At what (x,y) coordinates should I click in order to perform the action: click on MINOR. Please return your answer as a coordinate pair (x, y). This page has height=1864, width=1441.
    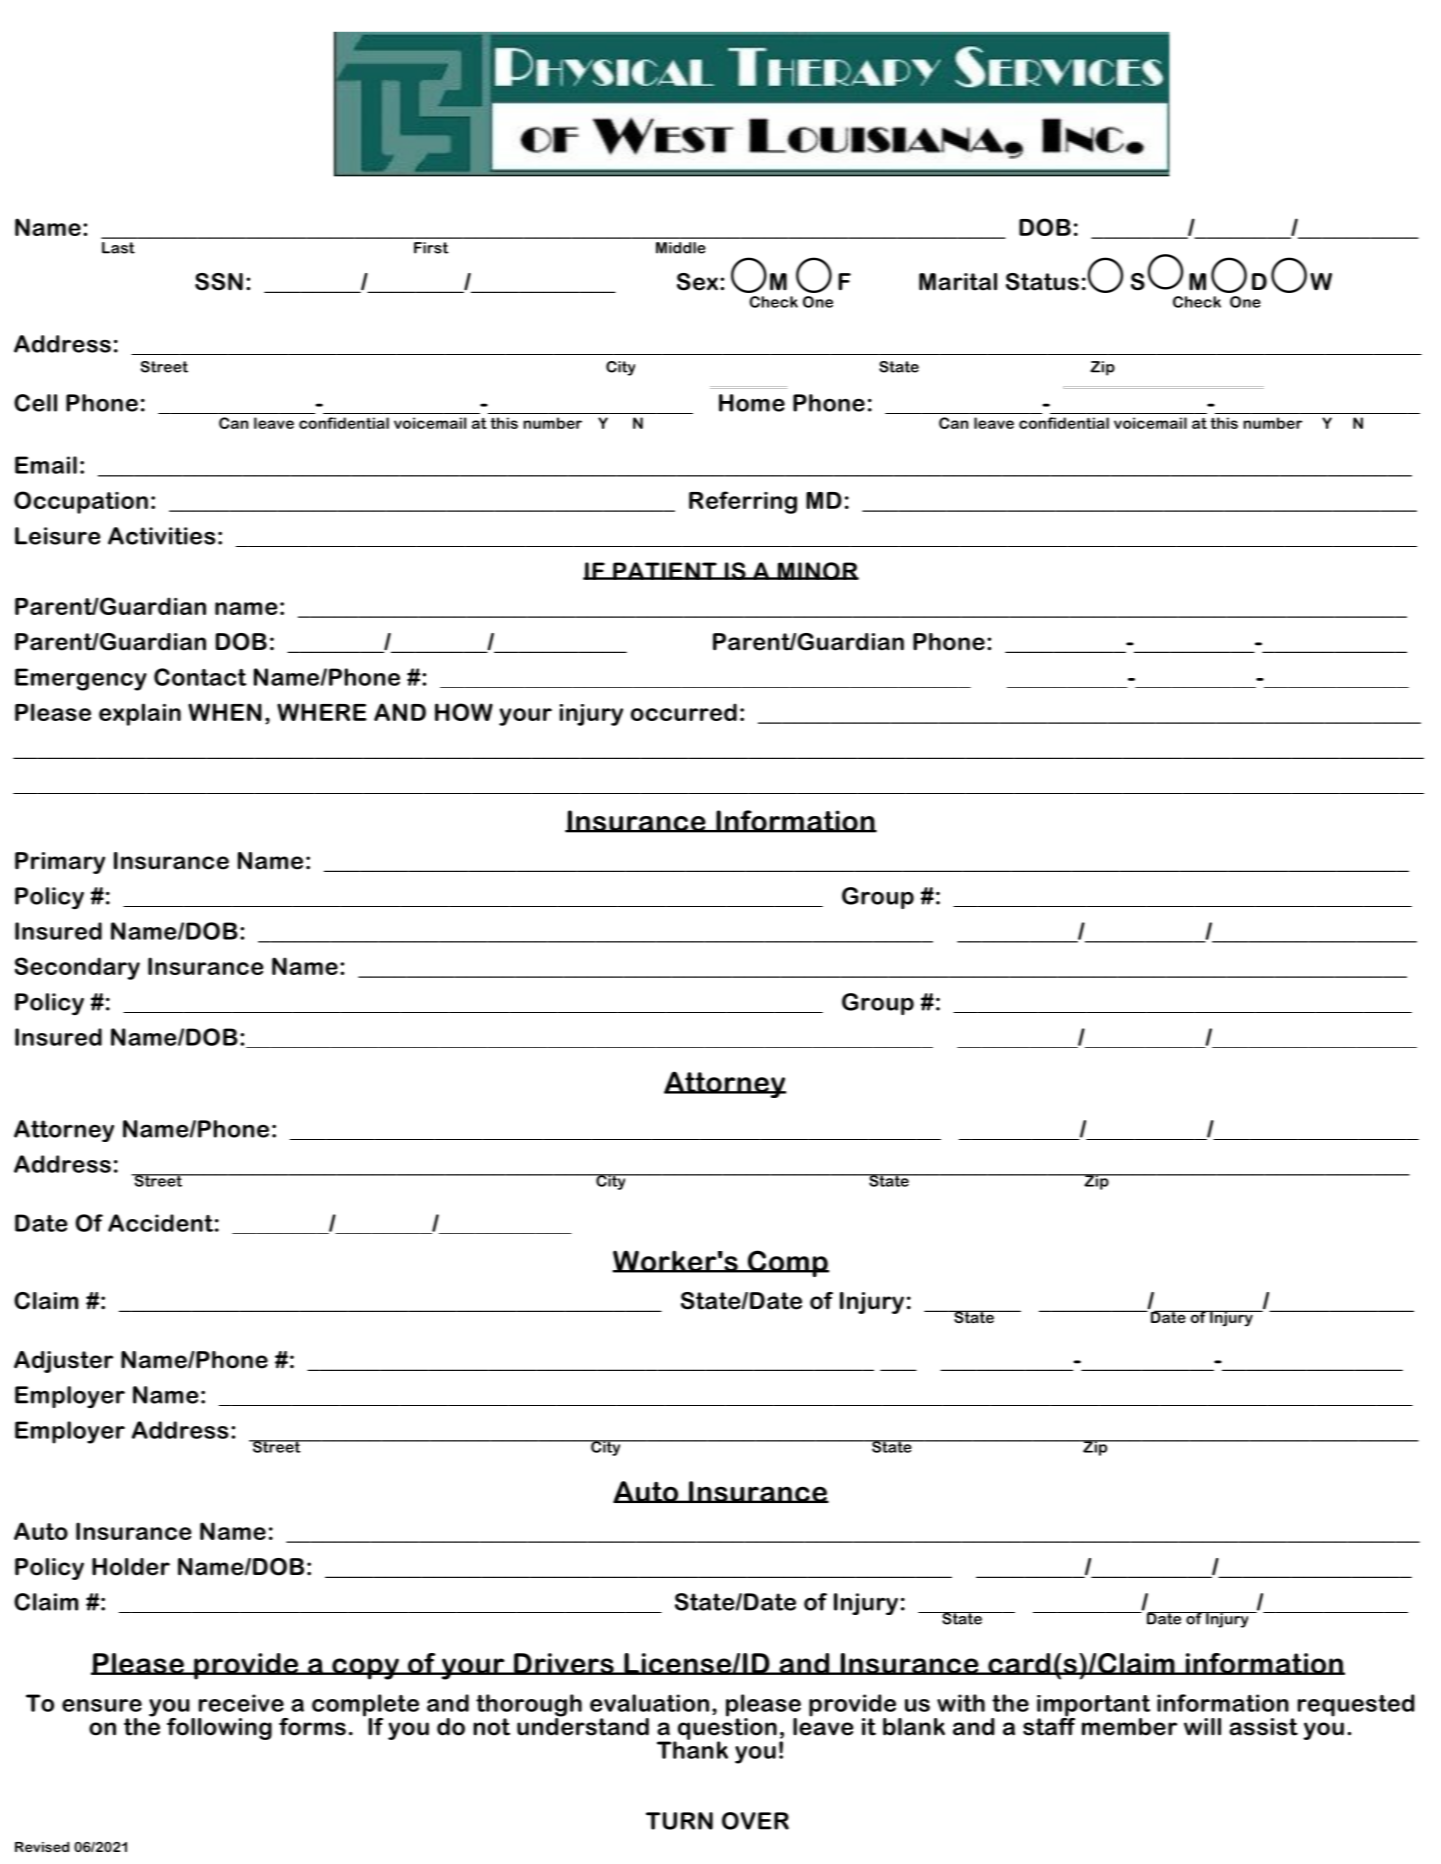
    Looking at the image, I should click on (817, 571).
